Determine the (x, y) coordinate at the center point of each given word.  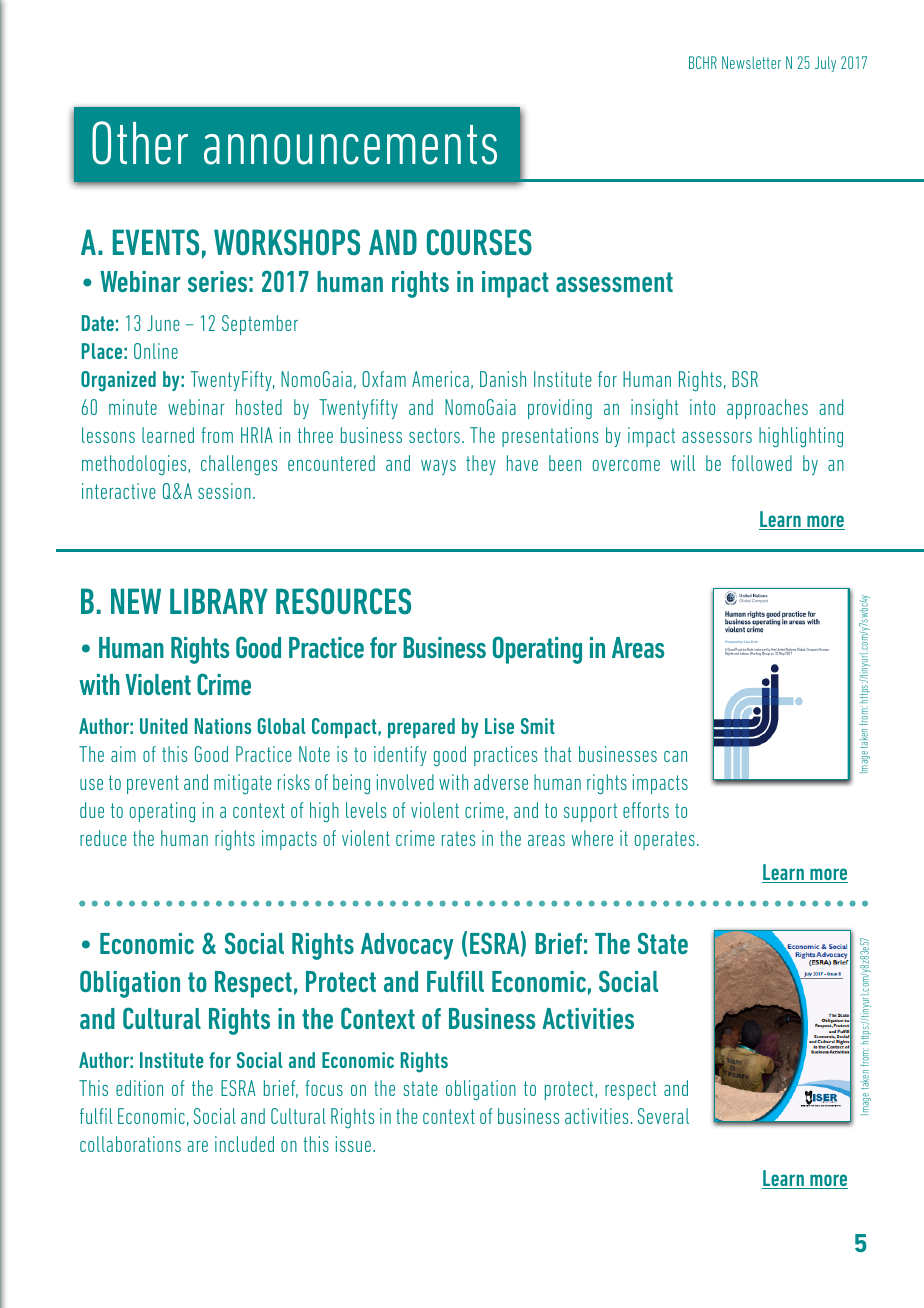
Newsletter (751, 62)
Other (140, 143)
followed (761, 463)
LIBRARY (219, 601)
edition (139, 1088)
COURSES (479, 242)
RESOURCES (343, 601)
